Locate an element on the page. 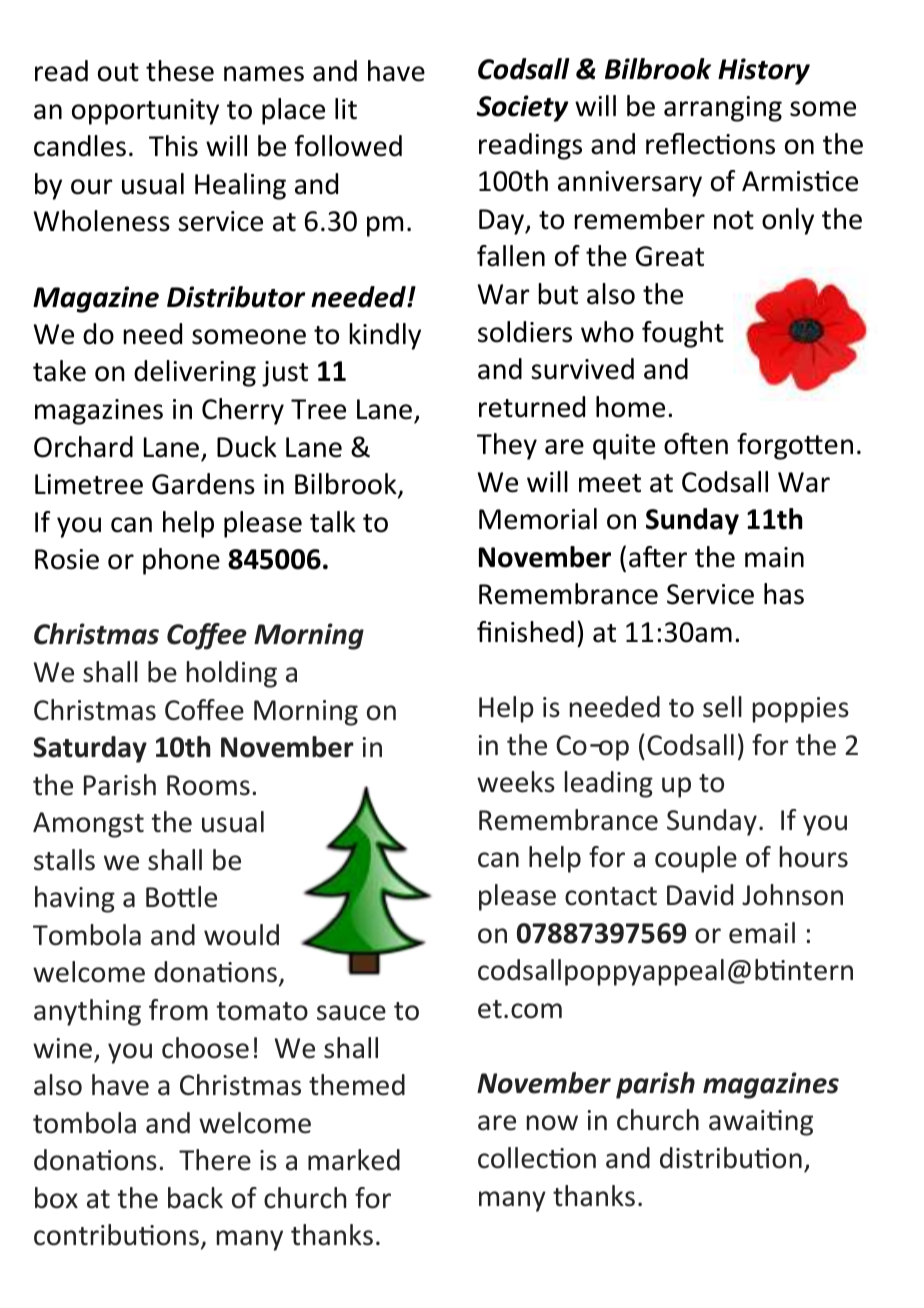  holding is located at coordinates (232, 674).
